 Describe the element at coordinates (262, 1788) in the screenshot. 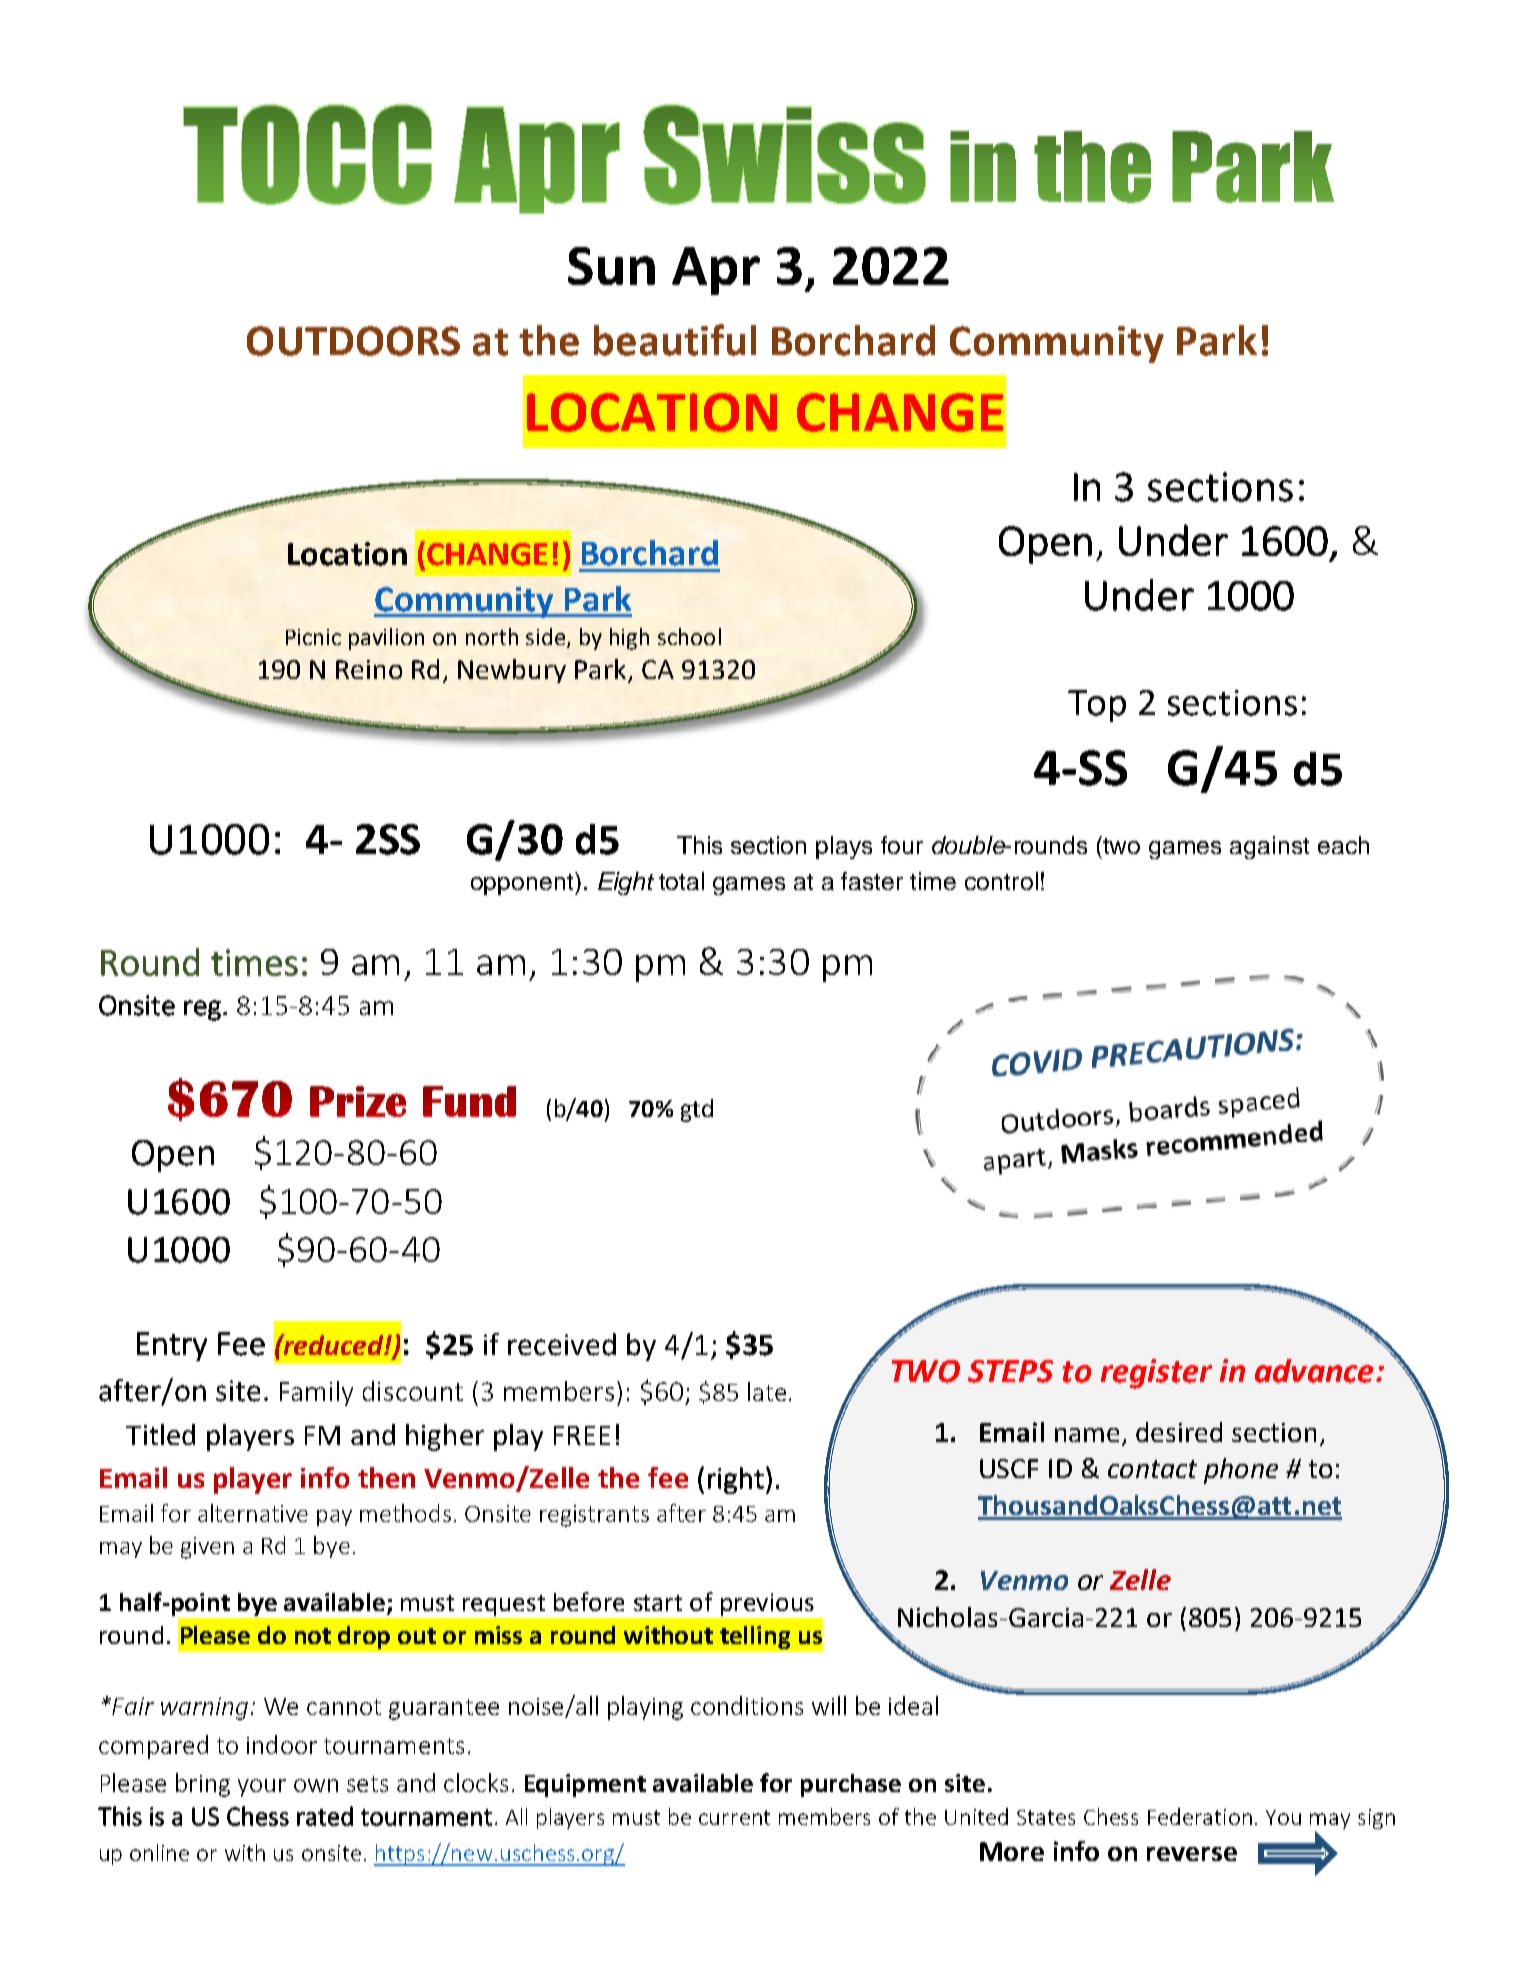

I see `your` at that location.
